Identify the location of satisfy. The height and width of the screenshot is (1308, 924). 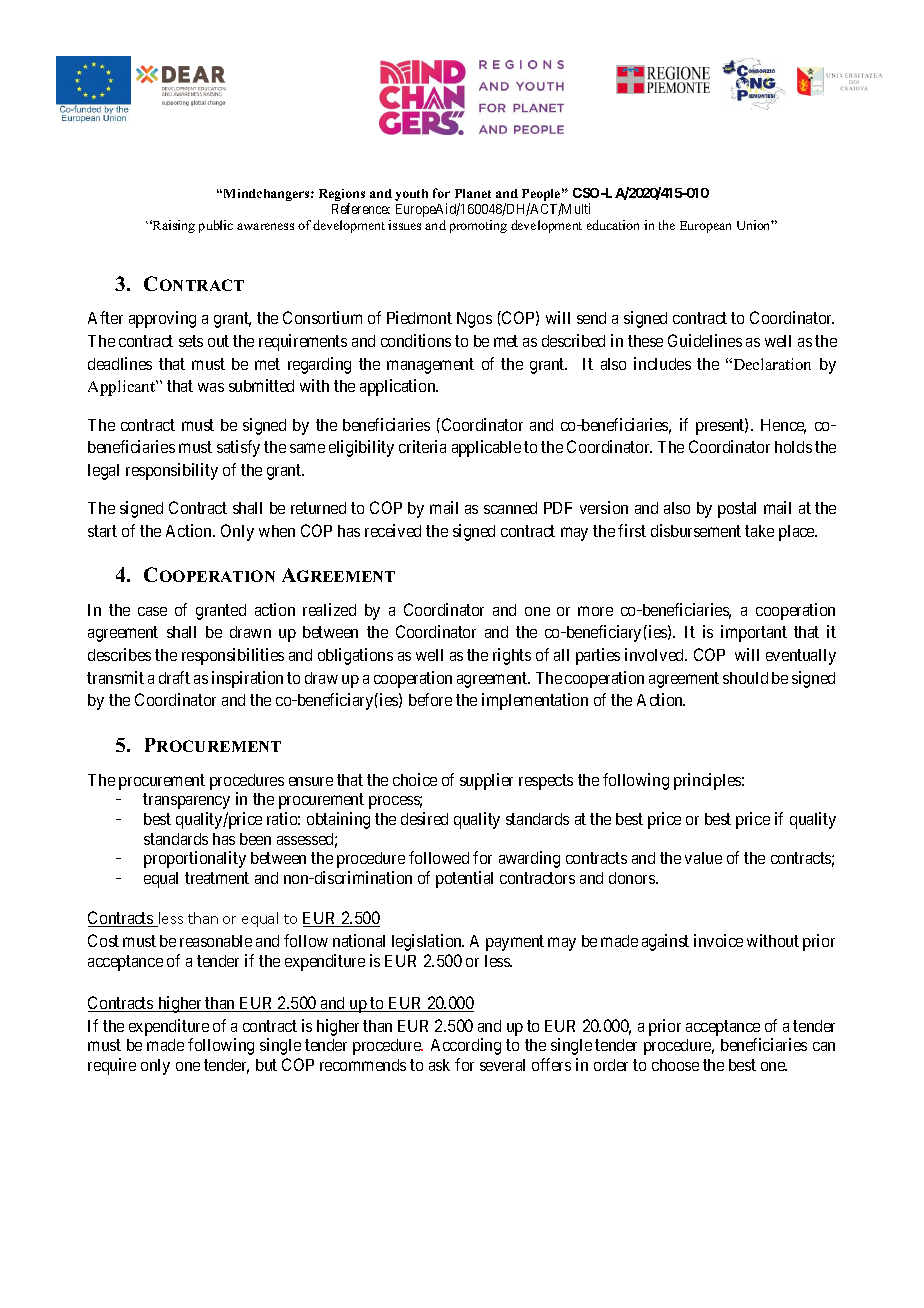
(238, 448).
